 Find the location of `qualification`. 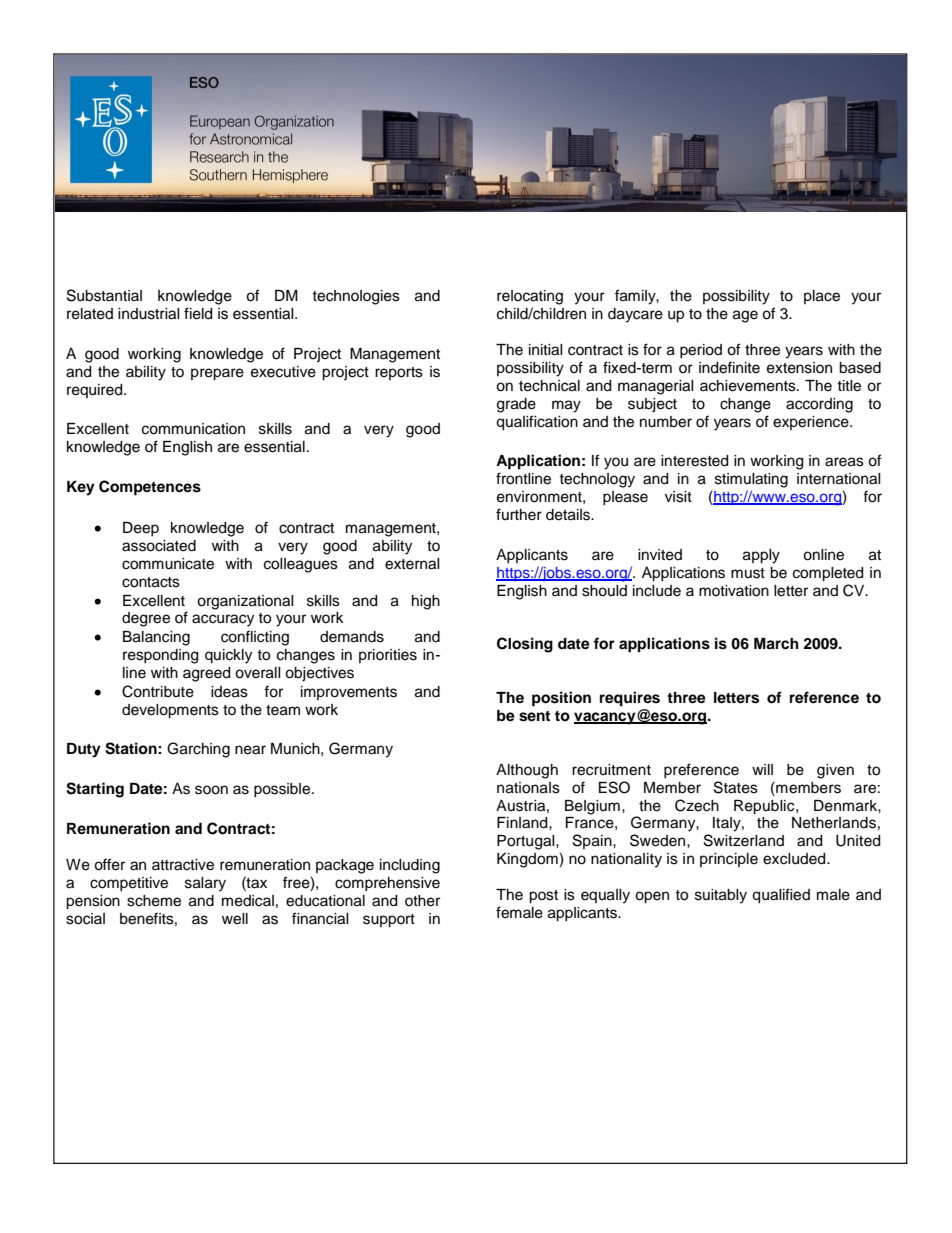

qualification is located at coordinates (537, 423).
